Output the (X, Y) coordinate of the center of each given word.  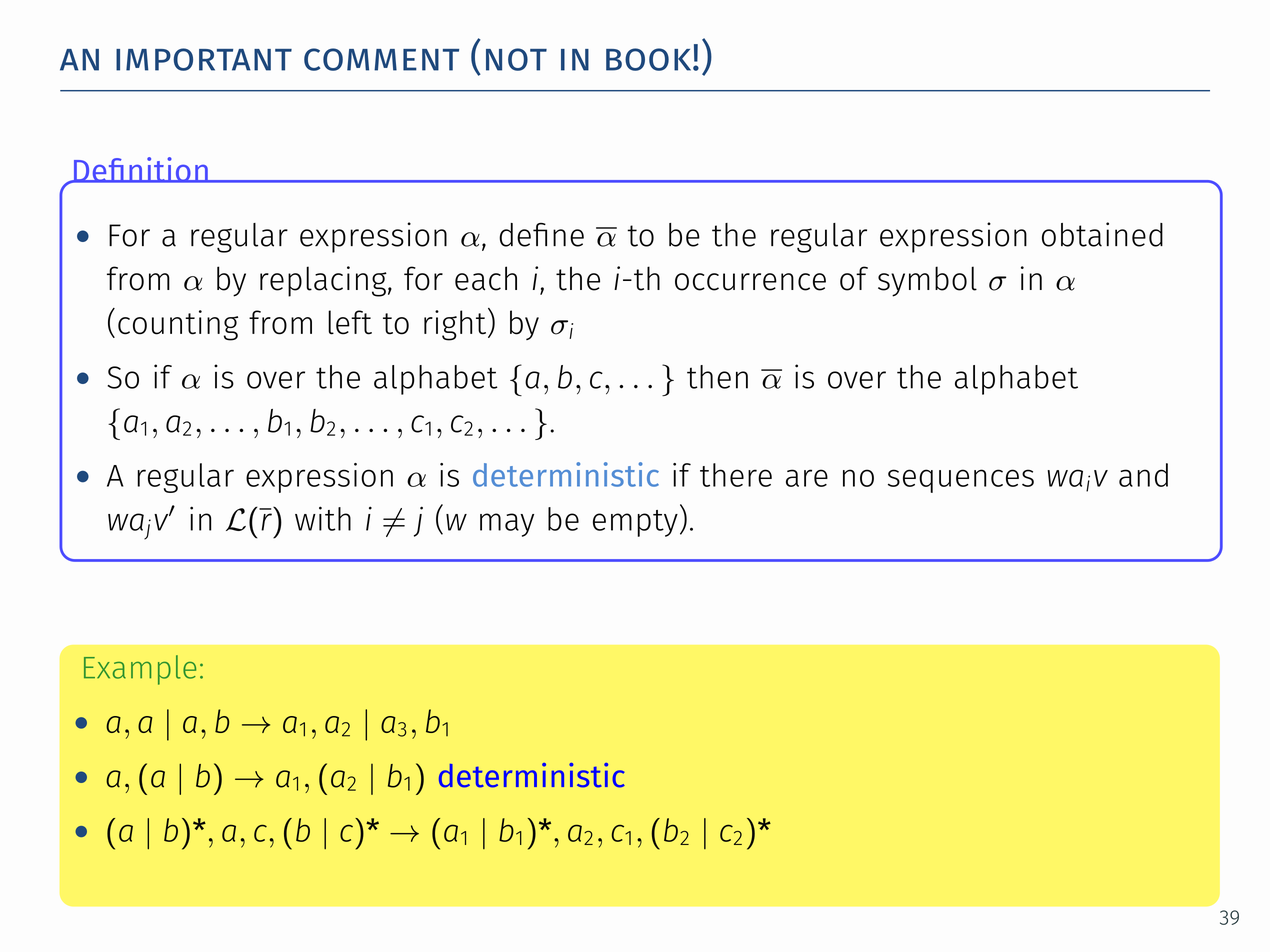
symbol (927, 281)
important (204, 59)
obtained (1102, 234)
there (736, 475)
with (323, 518)
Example (140, 670)
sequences (961, 481)
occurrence (750, 282)
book (650, 59)
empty (635, 523)
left (350, 322)
